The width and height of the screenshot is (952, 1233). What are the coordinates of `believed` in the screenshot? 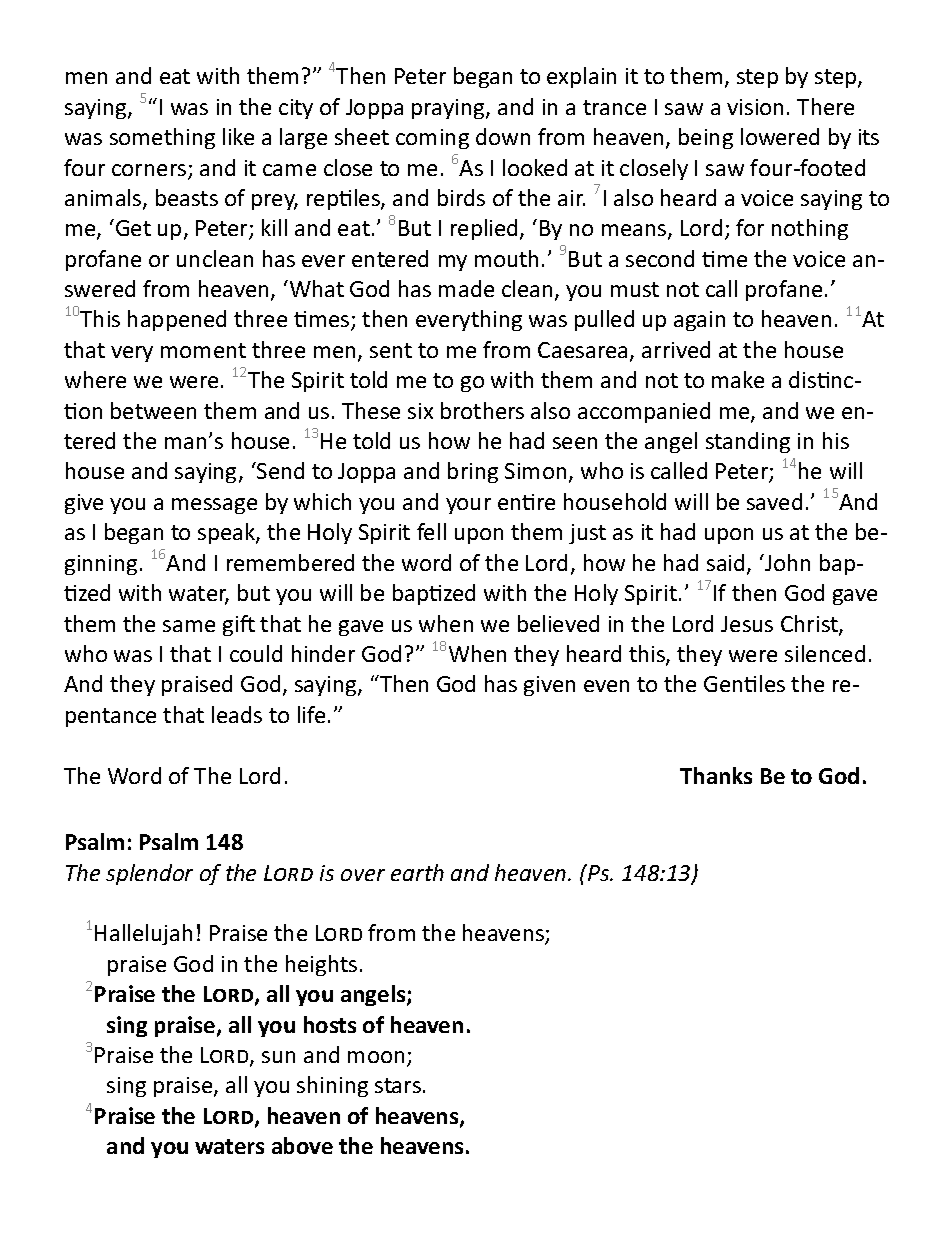 It's located at (558, 623).
